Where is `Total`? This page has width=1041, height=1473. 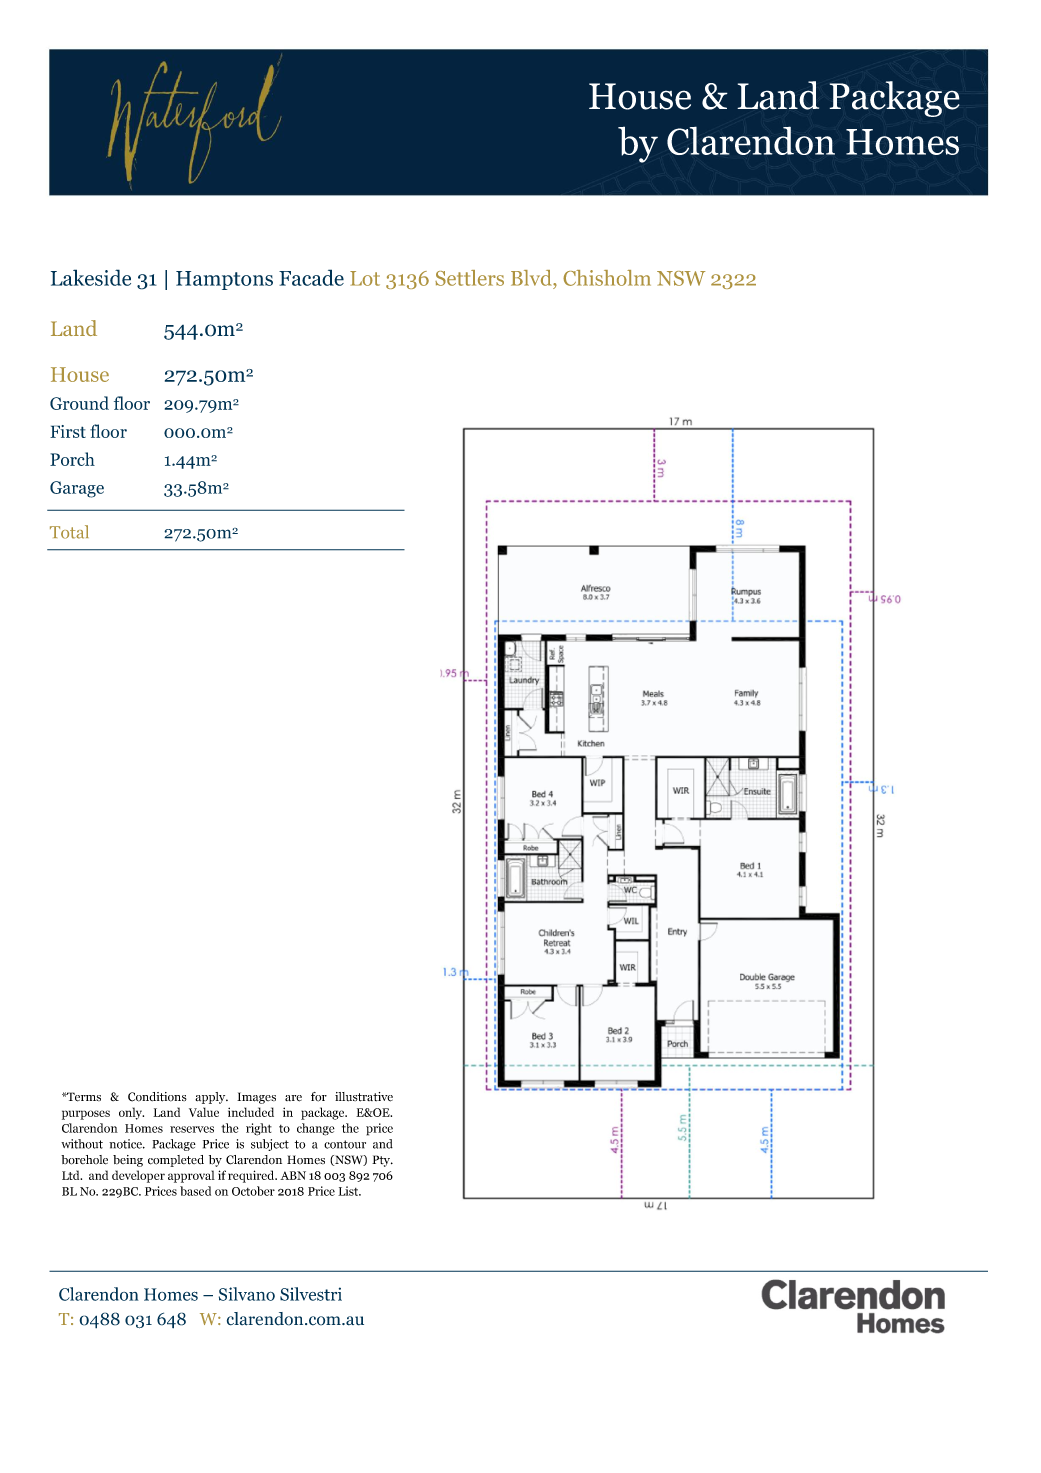
Total is located at coordinates (69, 532).
